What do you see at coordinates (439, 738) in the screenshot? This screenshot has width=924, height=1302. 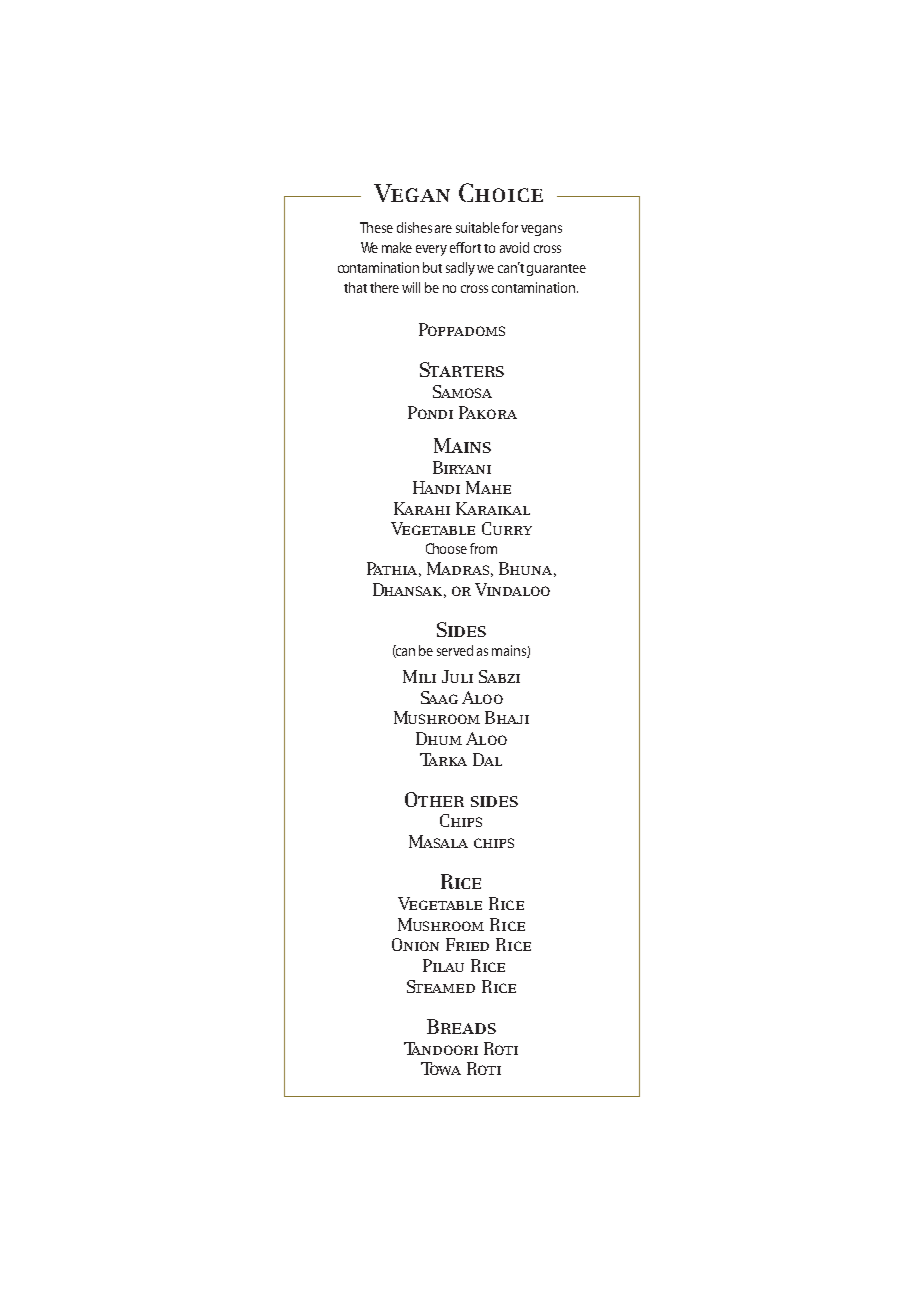 I see `Dhum` at bounding box center [439, 738].
